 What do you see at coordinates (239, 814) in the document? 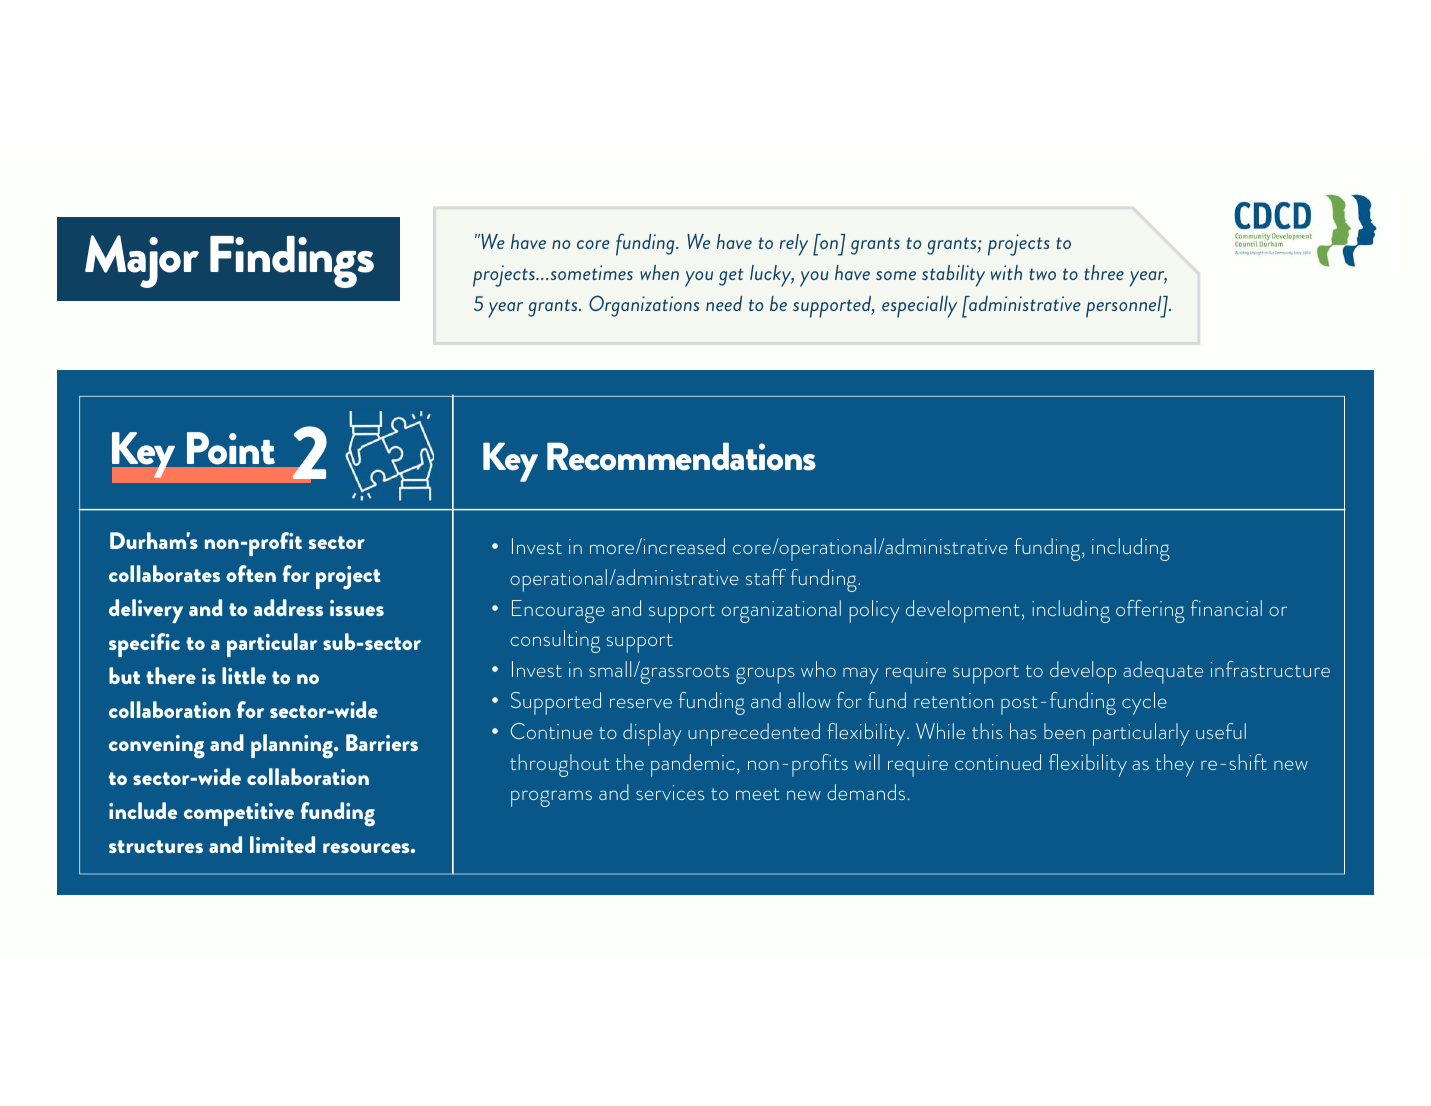
I see `competitive` at bounding box center [239, 814].
